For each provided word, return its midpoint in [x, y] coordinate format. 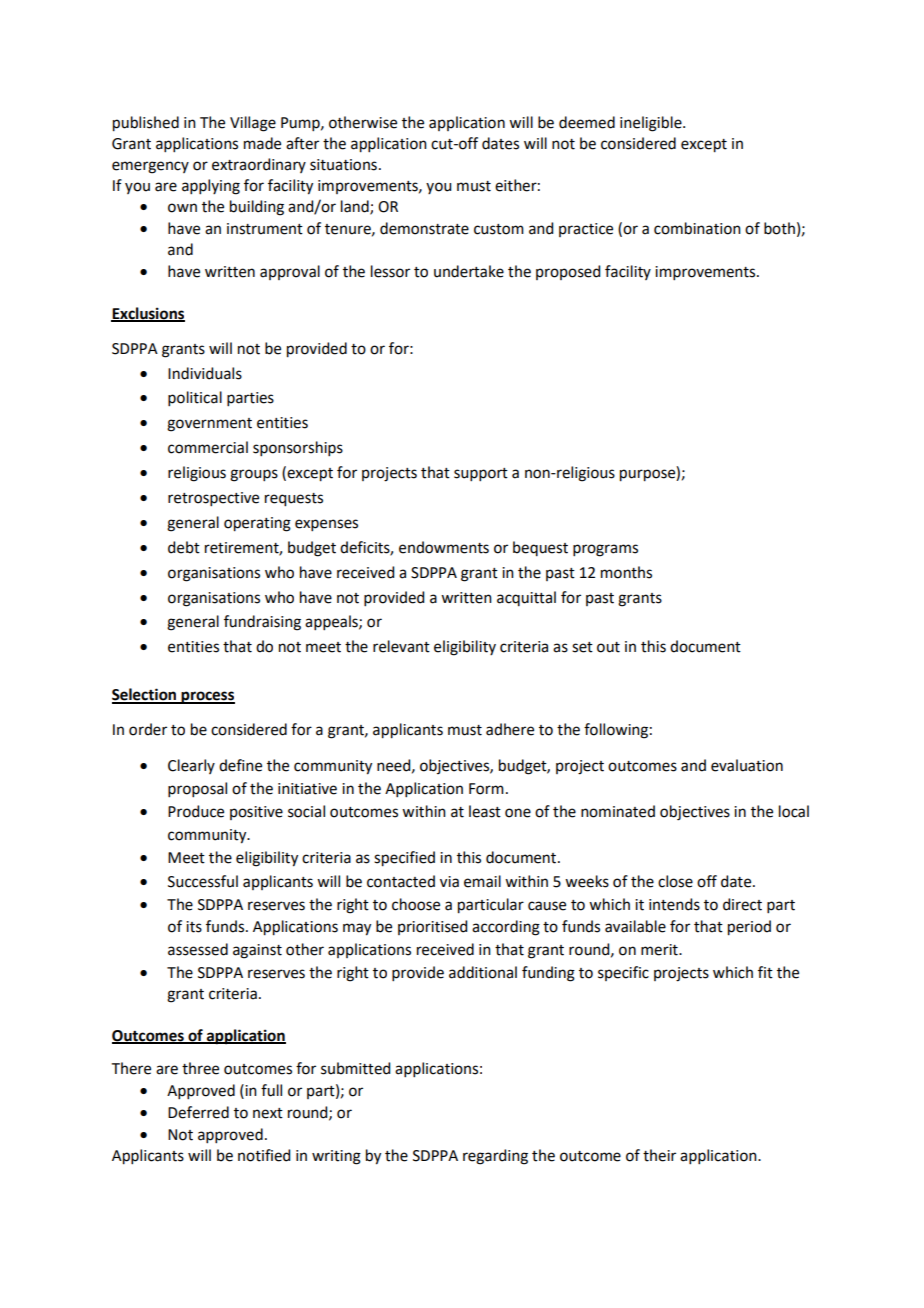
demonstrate [424, 228]
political [195, 398]
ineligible [652, 124]
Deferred [198, 1112]
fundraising [262, 623]
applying [211, 187]
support [481, 474]
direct [742, 904]
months [626, 572]
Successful [203, 881]
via [449, 882]
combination [697, 228]
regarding [495, 1157]
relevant [401, 646]
